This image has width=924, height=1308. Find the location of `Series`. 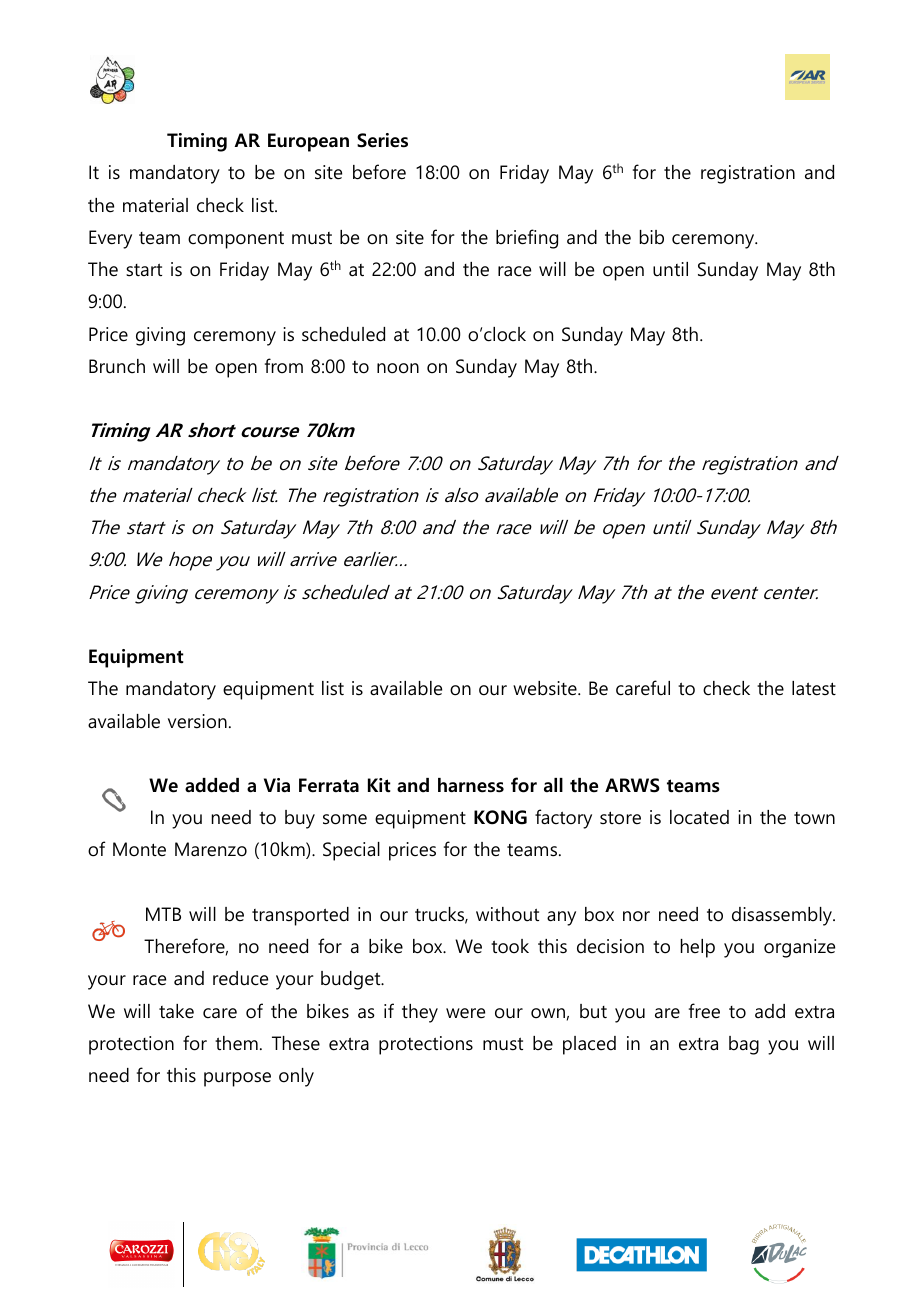

Series is located at coordinates (382, 140).
